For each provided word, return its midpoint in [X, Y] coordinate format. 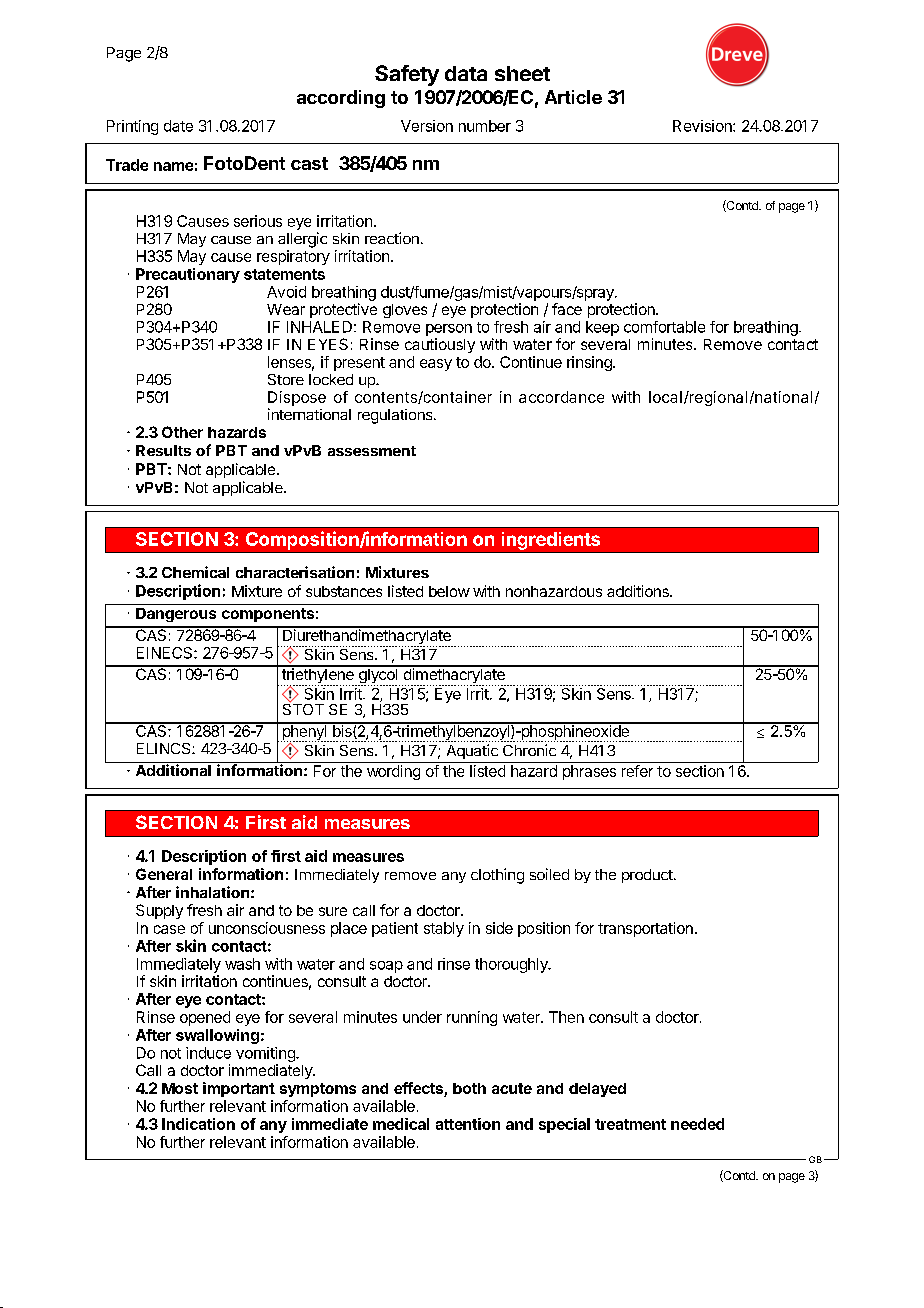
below [449, 591]
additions [639, 591]
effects [419, 1089]
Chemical [195, 572]
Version [427, 126]
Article [573, 97]
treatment [630, 1124]
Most [180, 1088]
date [178, 126]
